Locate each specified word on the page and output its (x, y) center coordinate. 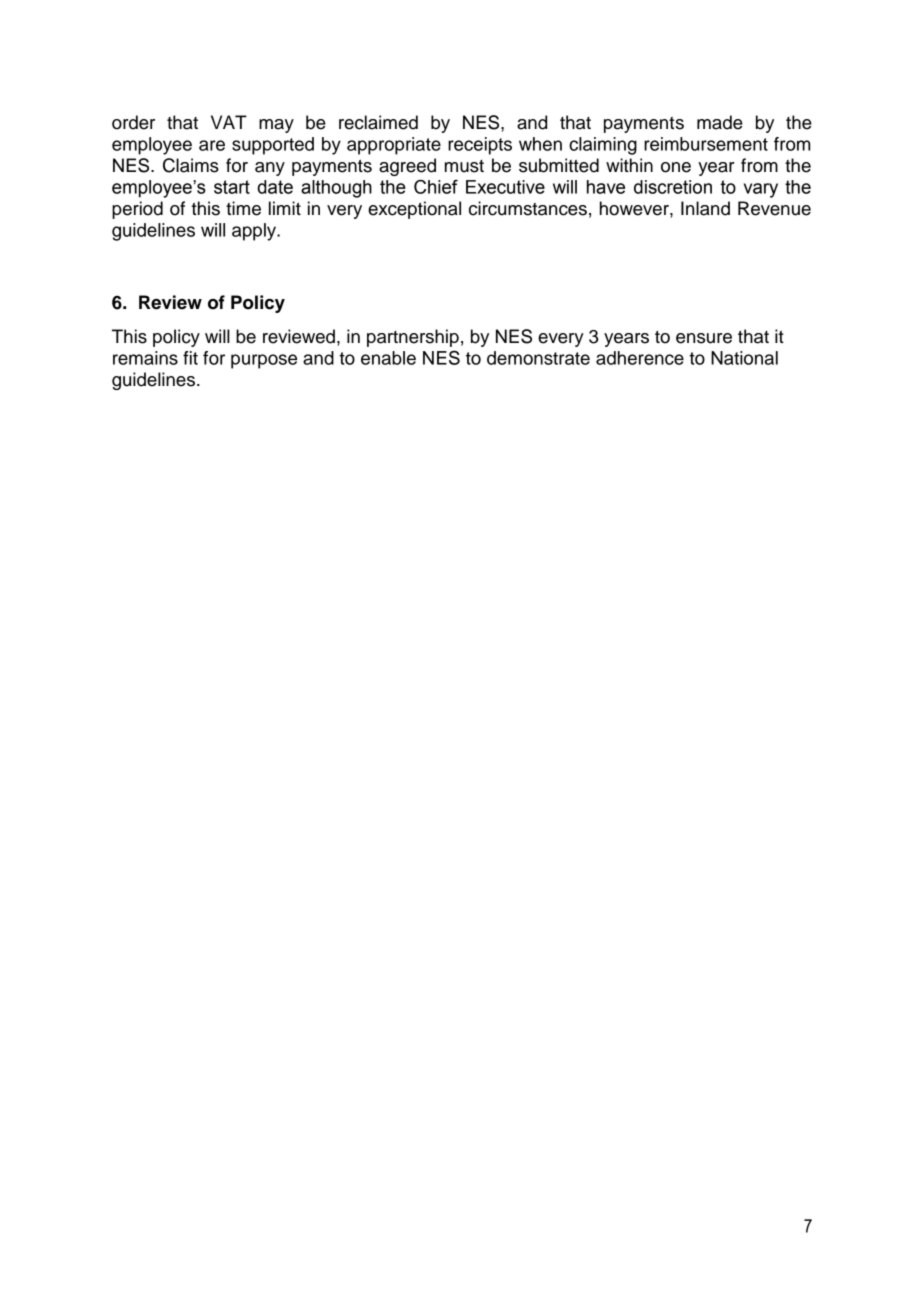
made (720, 122)
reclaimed (378, 122)
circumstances (528, 208)
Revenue (774, 208)
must (464, 166)
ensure (704, 338)
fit (190, 358)
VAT (229, 122)
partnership (413, 338)
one (676, 167)
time (243, 208)
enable (388, 358)
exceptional (414, 210)
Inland (705, 208)
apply (255, 232)
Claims (191, 165)
